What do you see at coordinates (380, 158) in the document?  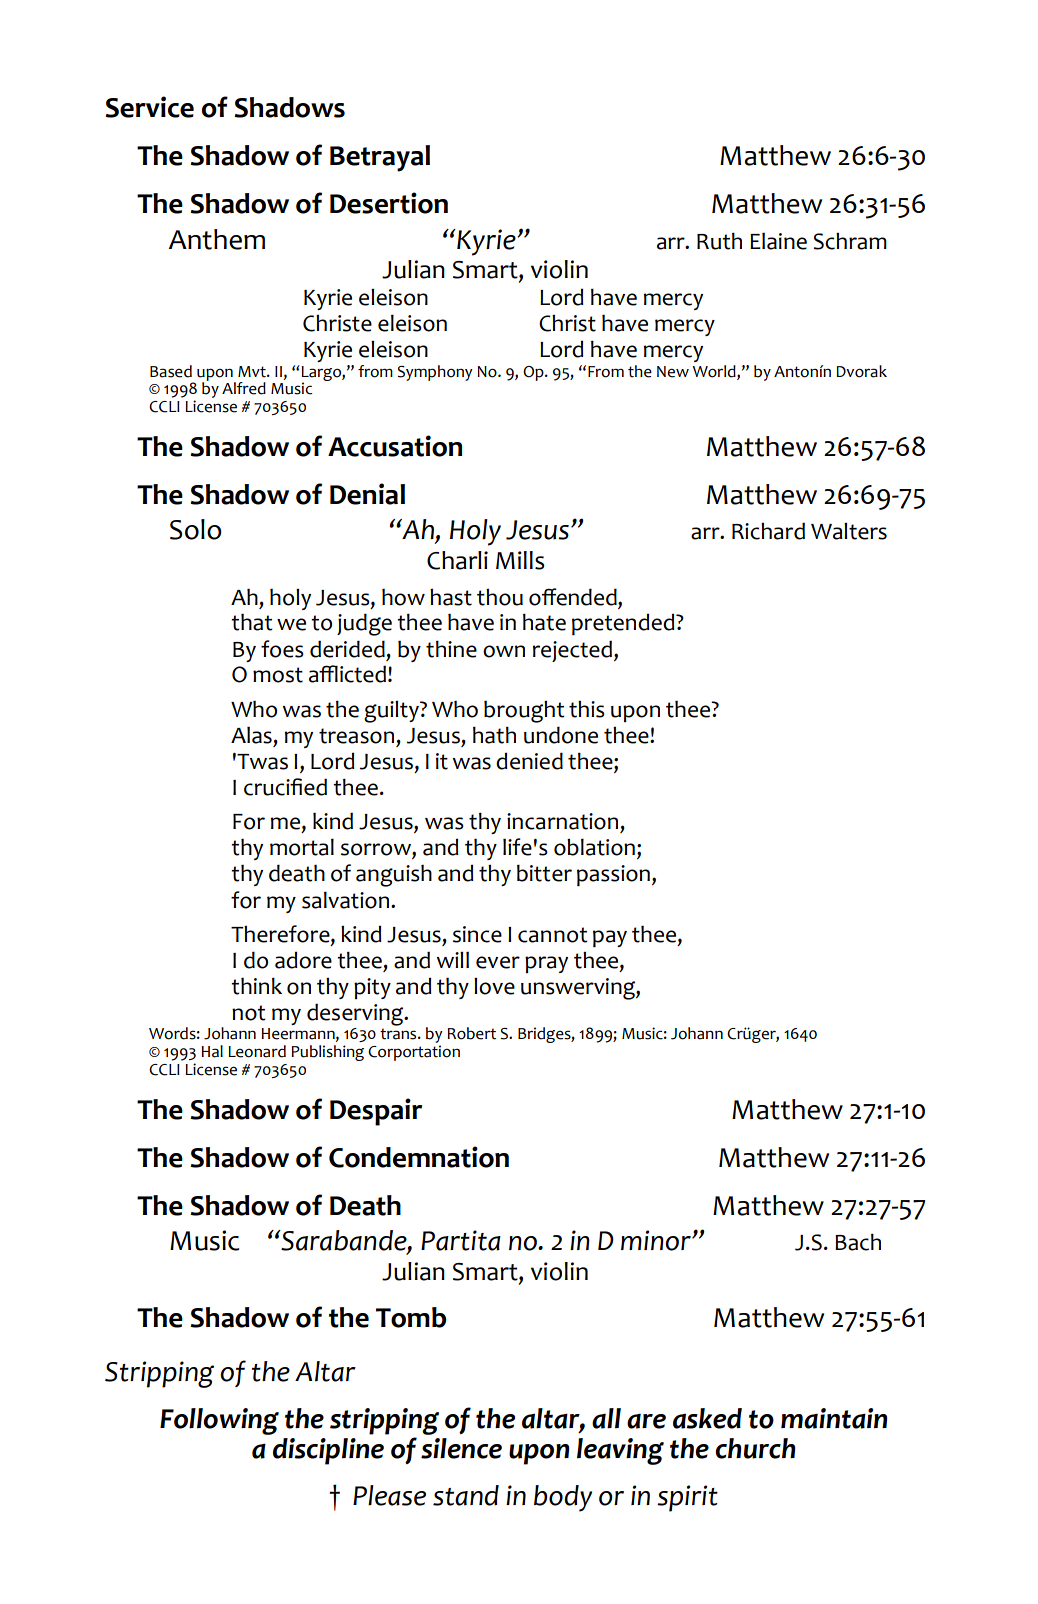 I see `Betrayal` at bounding box center [380, 158].
